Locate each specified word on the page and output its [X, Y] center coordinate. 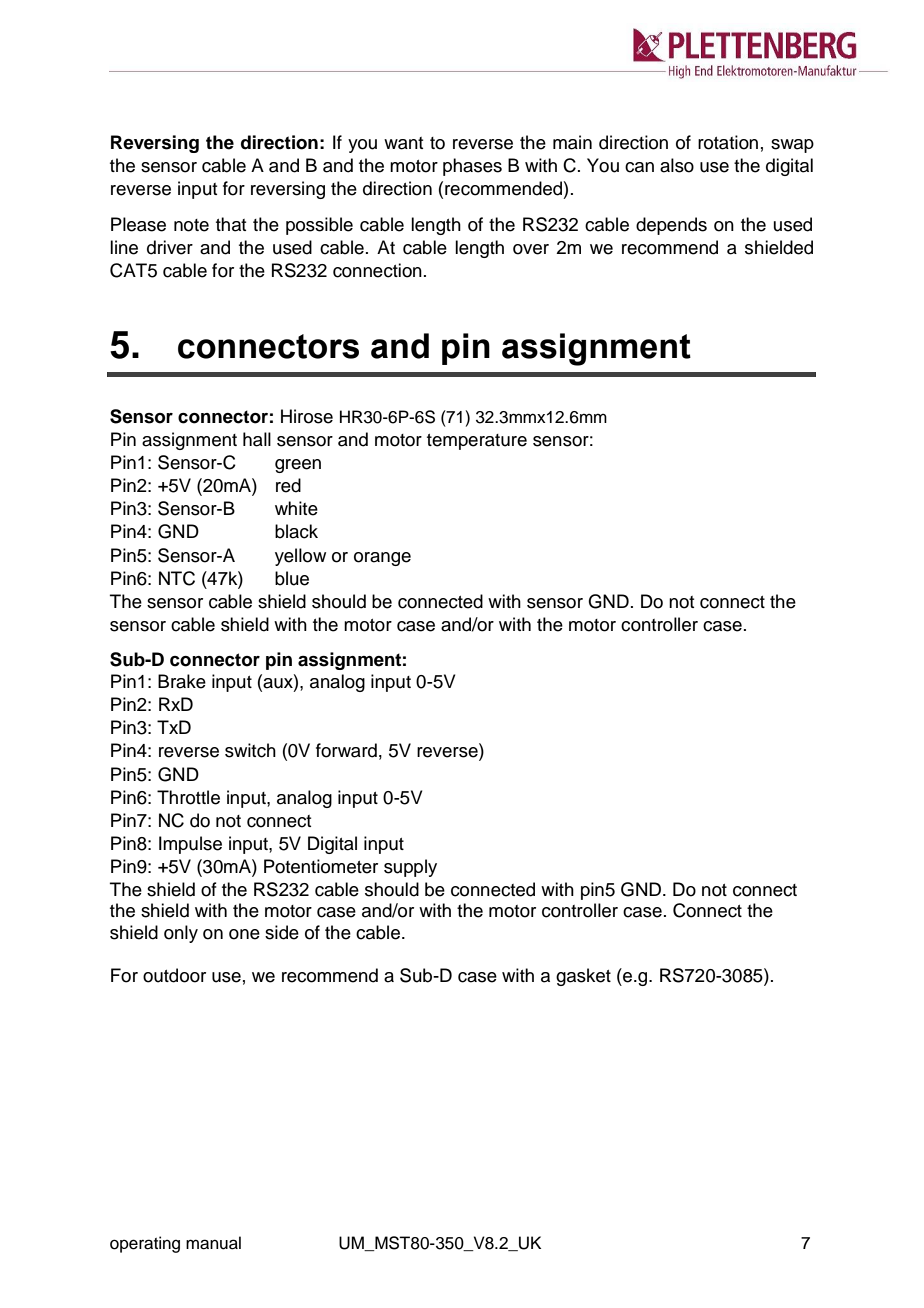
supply [410, 868]
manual [213, 1243]
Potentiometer [321, 866]
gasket [583, 977]
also [677, 165]
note [191, 225]
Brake [182, 681]
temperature [477, 442]
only [181, 934]
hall [257, 439]
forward [346, 750]
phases [472, 167]
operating [145, 1244]
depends [671, 226]
